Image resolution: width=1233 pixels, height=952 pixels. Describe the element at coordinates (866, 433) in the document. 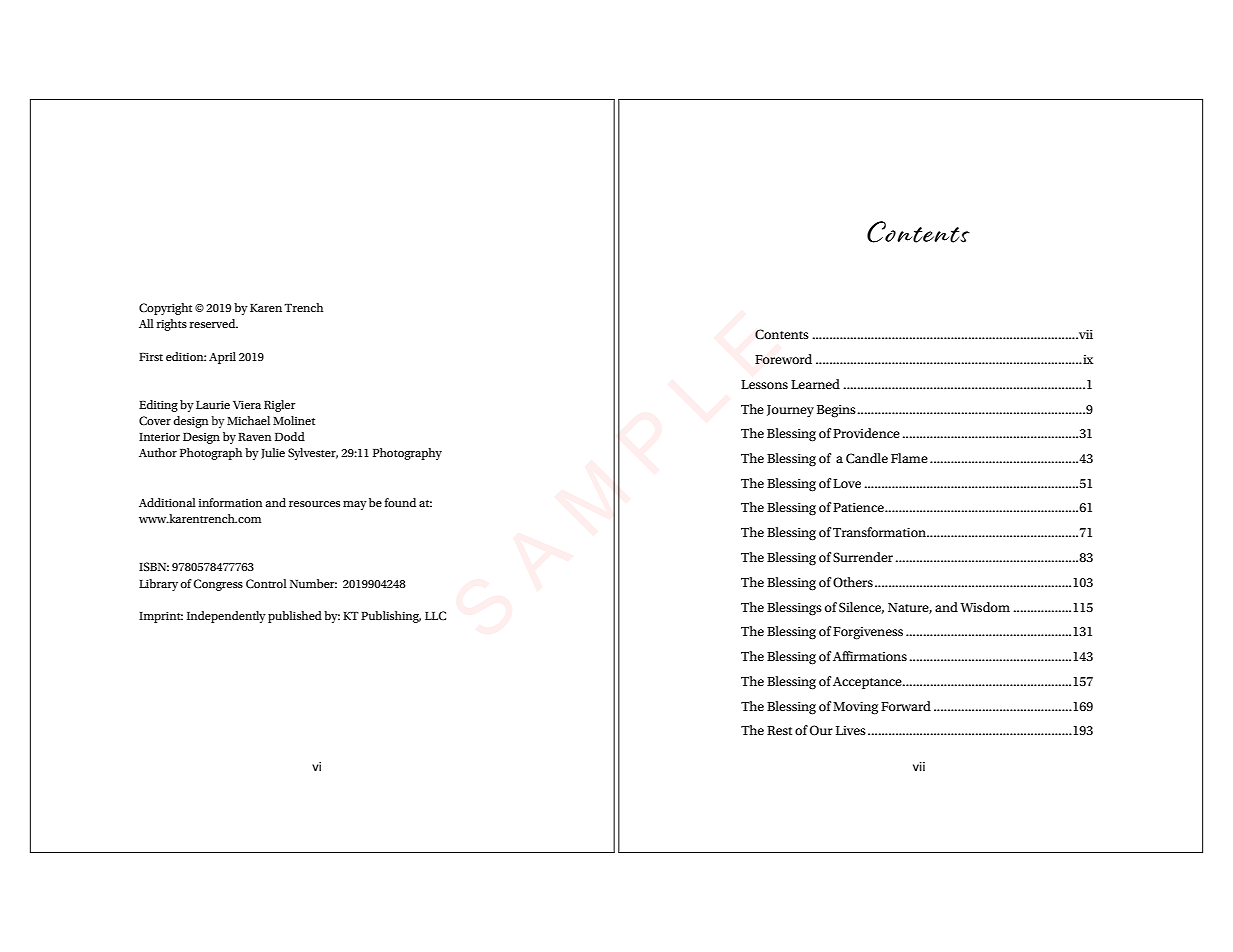

I see `Providence` at that location.
